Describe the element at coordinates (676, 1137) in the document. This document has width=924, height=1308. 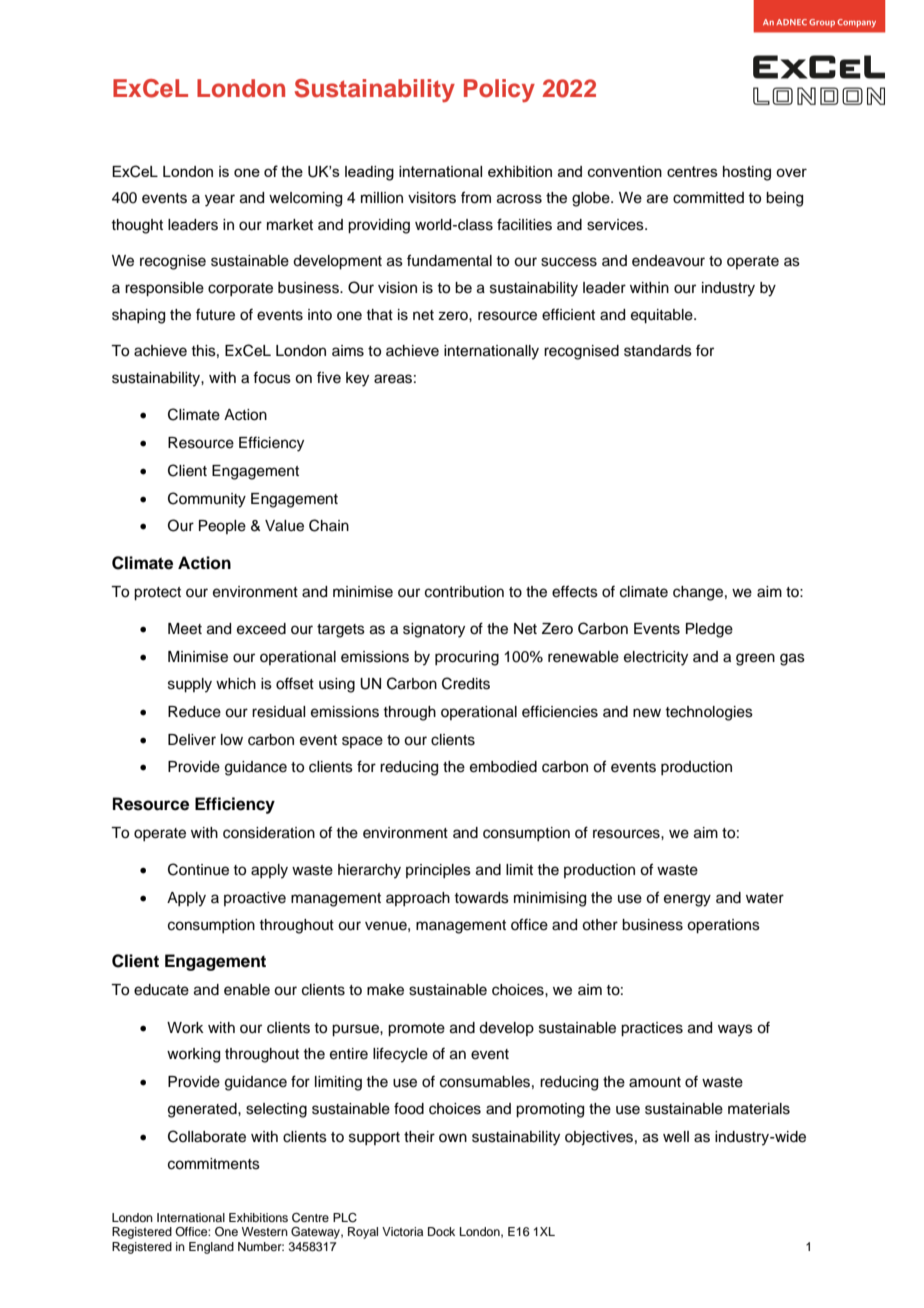
I see `well` at that location.
